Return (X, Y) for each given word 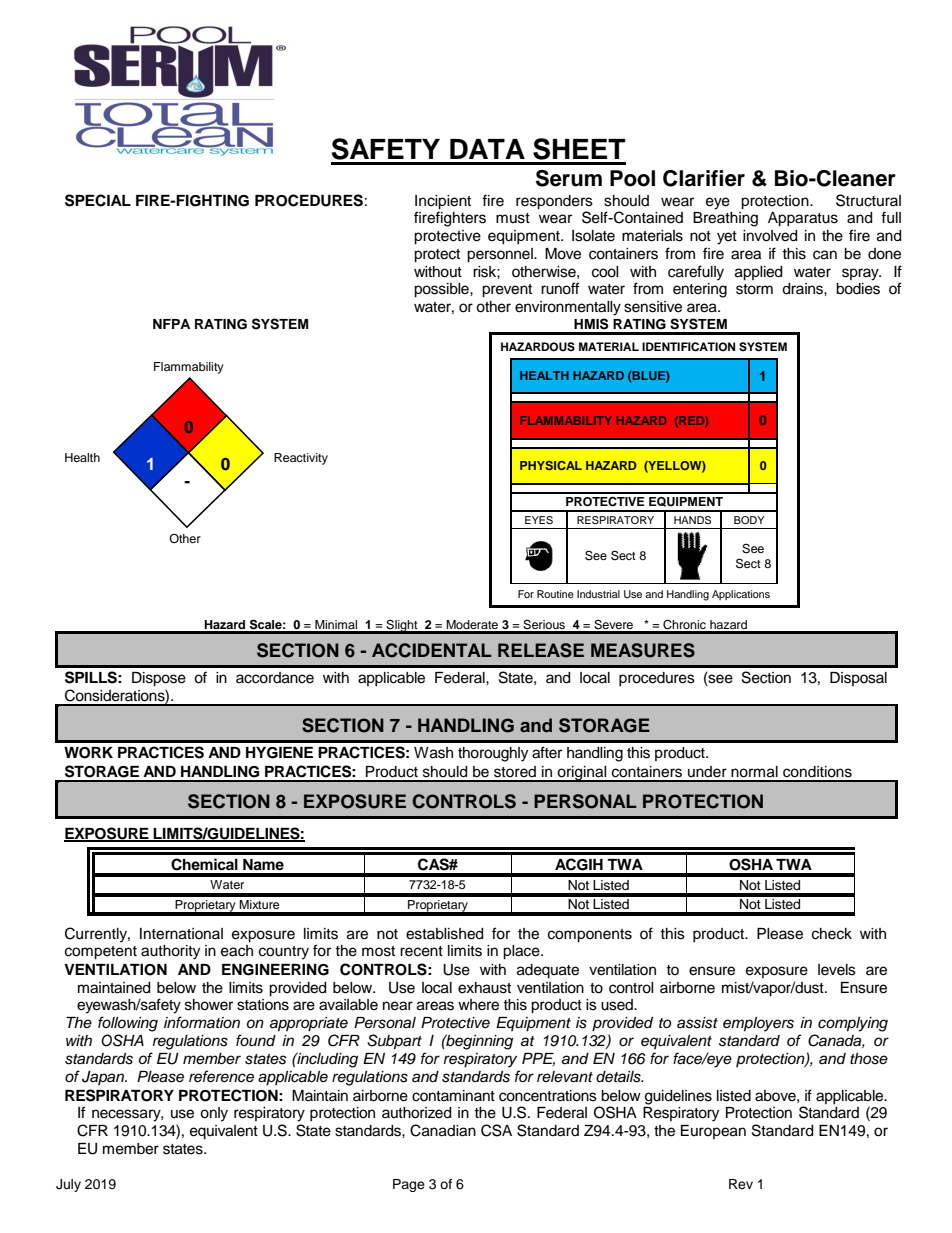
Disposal (858, 679)
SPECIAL (98, 200)
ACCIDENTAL (432, 650)
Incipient (443, 202)
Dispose (159, 679)
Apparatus (803, 219)
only (214, 1114)
